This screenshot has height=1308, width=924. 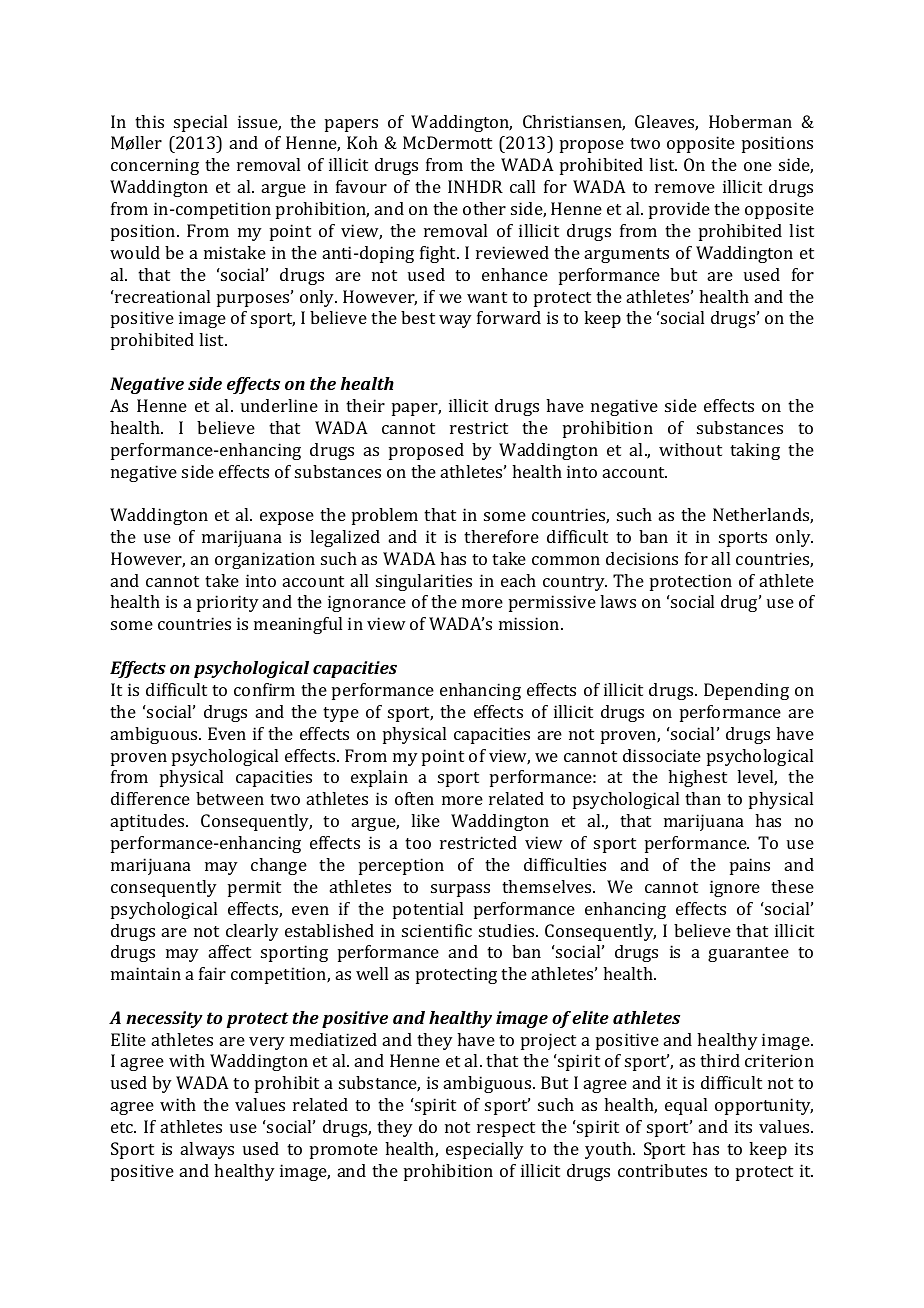 What do you see at coordinates (228, 603) in the screenshot?
I see `priority` at bounding box center [228, 603].
